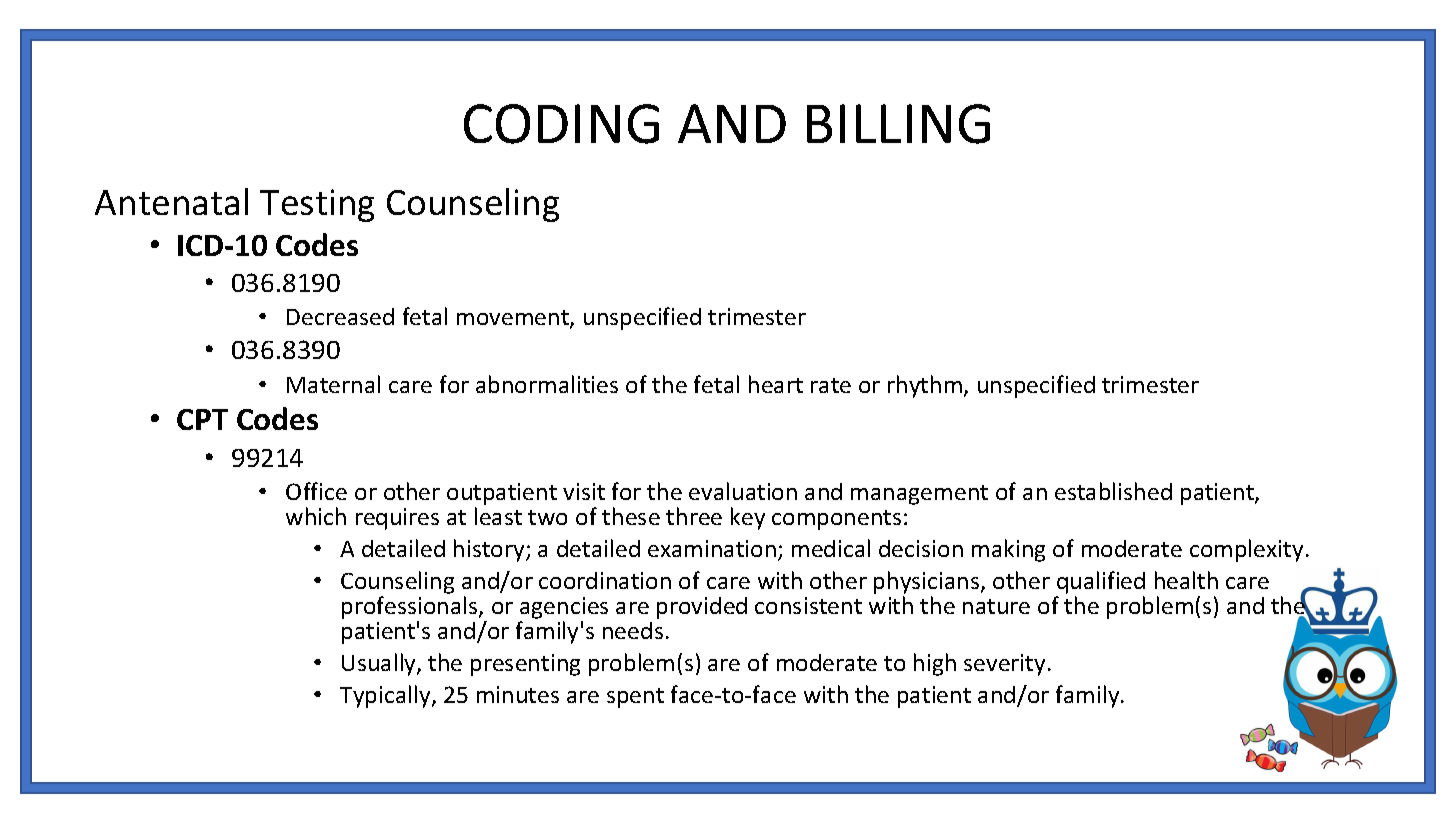 This image has height=819, width=1456. I want to click on CODING, so click(561, 124).
